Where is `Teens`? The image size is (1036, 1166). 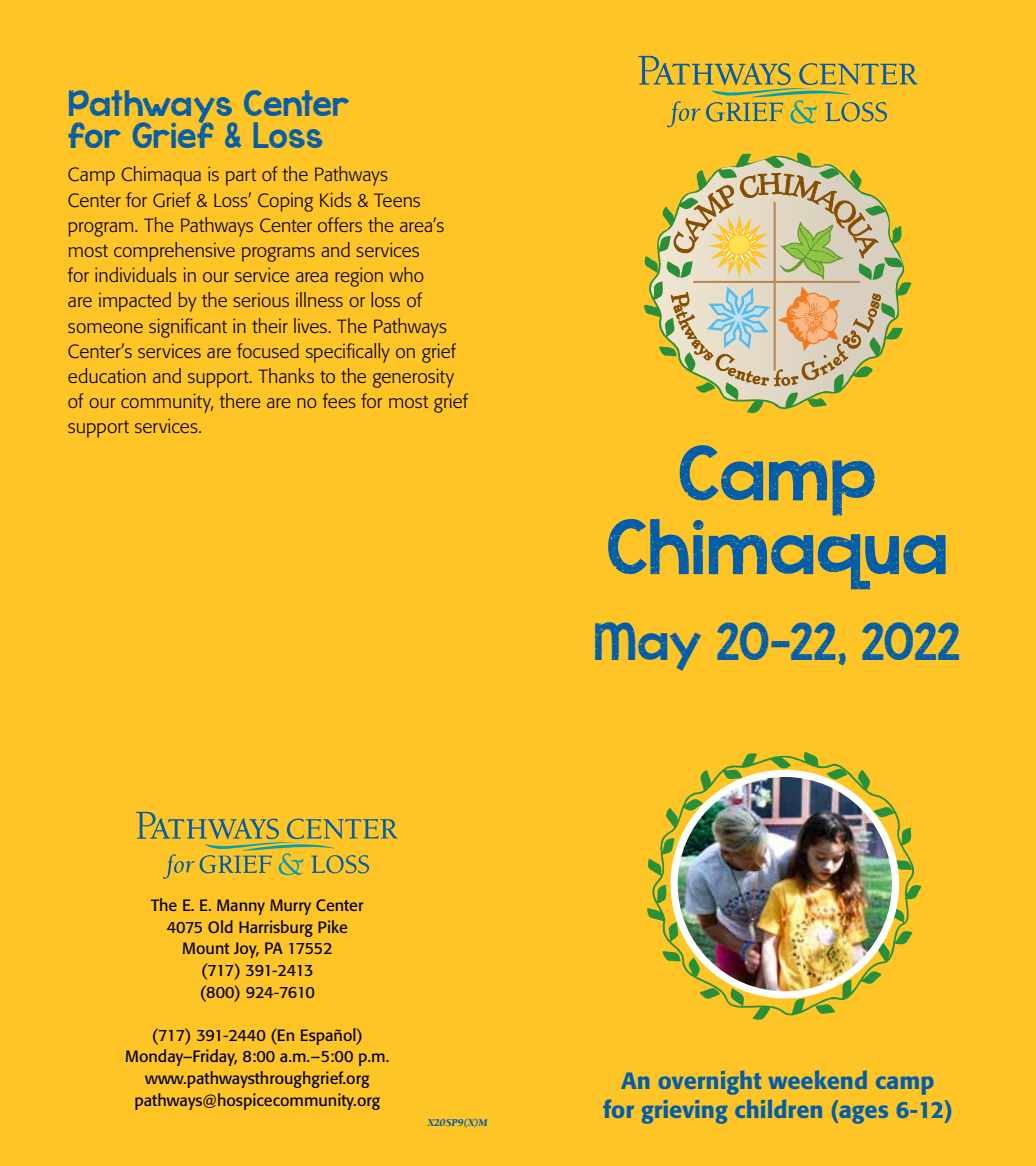
Teens is located at coordinates (397, 200).
